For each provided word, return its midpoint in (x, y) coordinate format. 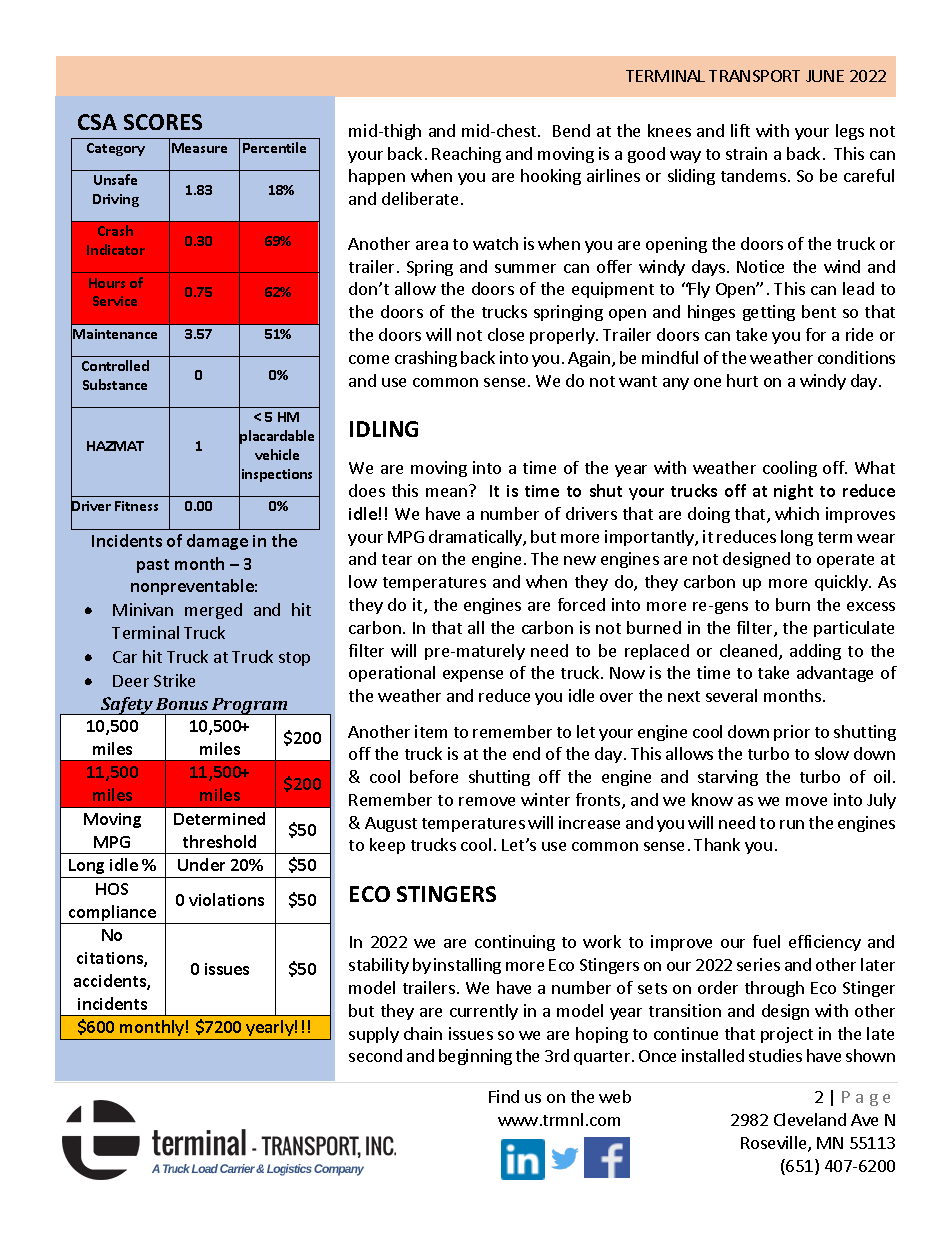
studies (775, 1055)
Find (504, 1096)
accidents (111, 982)
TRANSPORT (754, 76)
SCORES (163, 122)
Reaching (466, 155)
